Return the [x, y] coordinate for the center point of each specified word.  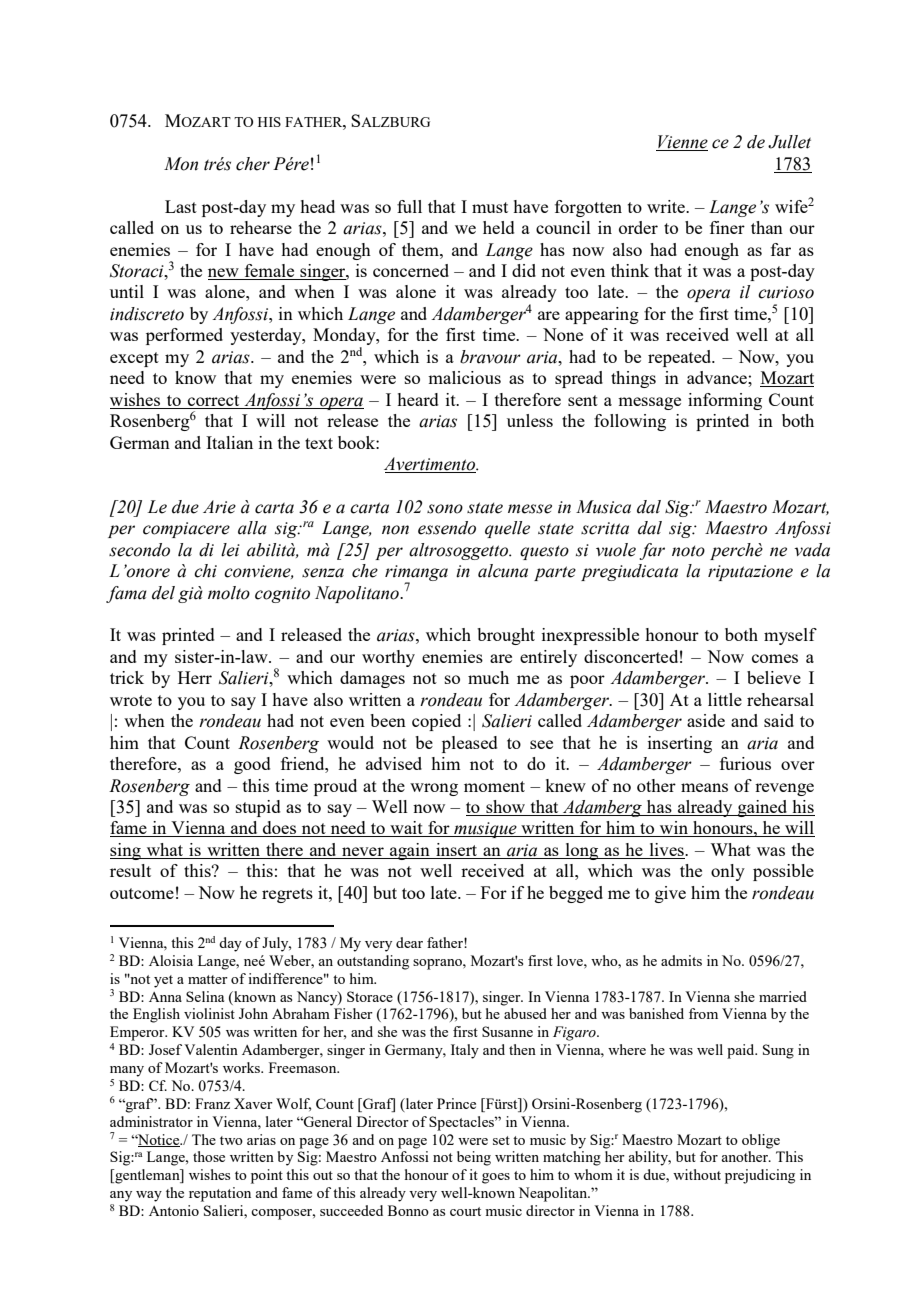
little [725, 699]
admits [681, 960]
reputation [220, 1194]
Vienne [682, 143]
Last [181, 206]
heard [418, 399]
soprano [438, 964]
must [490, 207]
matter [208, 979]
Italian [229, 442]
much [488, 677]
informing [725, 401]
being [474, 1158]
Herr [195, 677]
